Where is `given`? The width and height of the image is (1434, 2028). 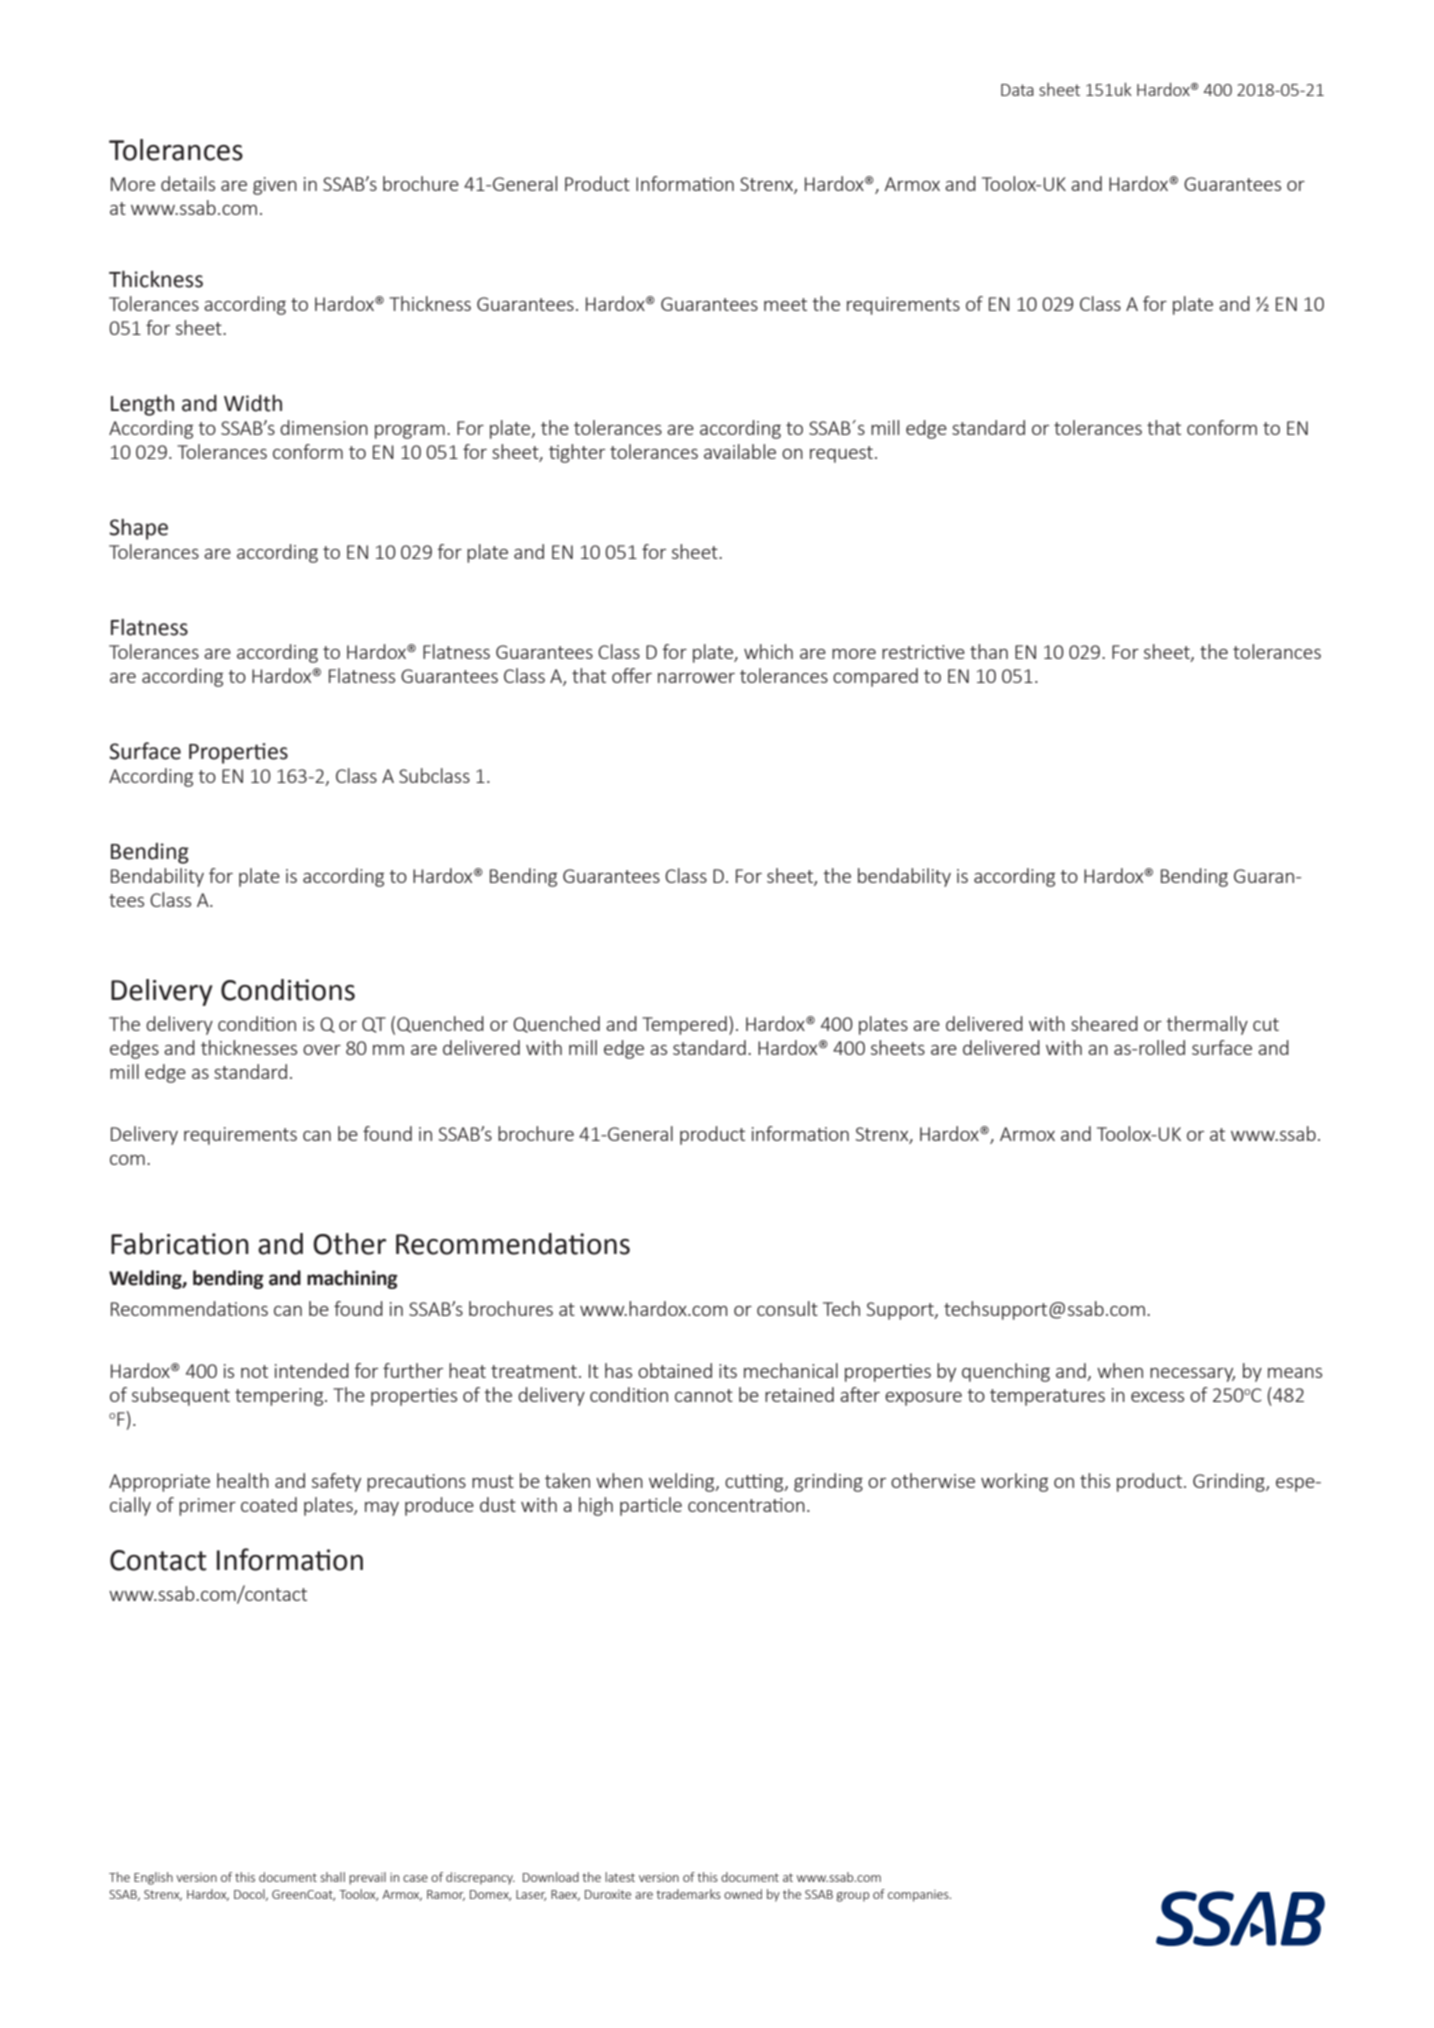 given is located at coordinates (275, 186).
